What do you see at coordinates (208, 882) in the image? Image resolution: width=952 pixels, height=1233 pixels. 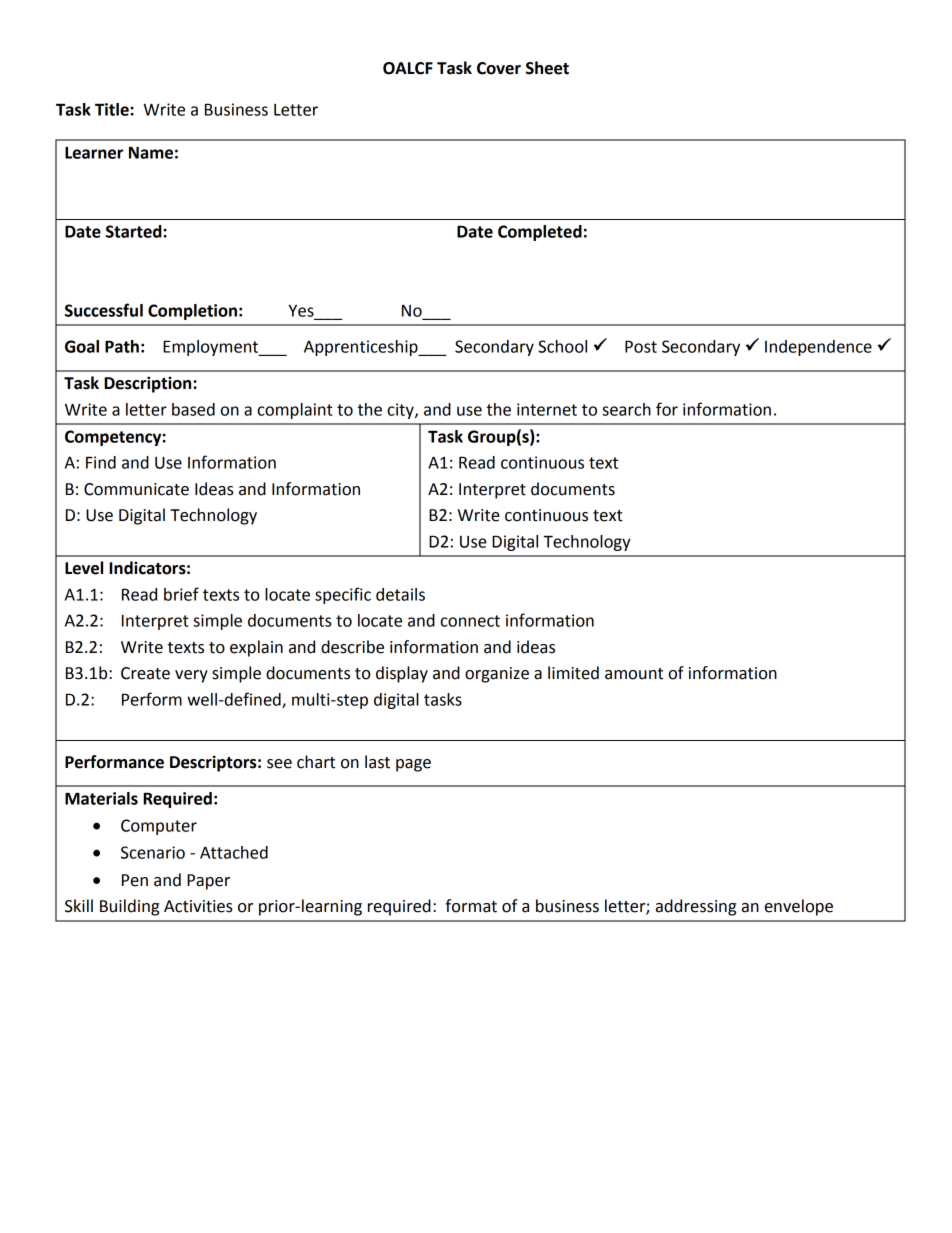 I see `Paper` at bounding box center [208, 882].
